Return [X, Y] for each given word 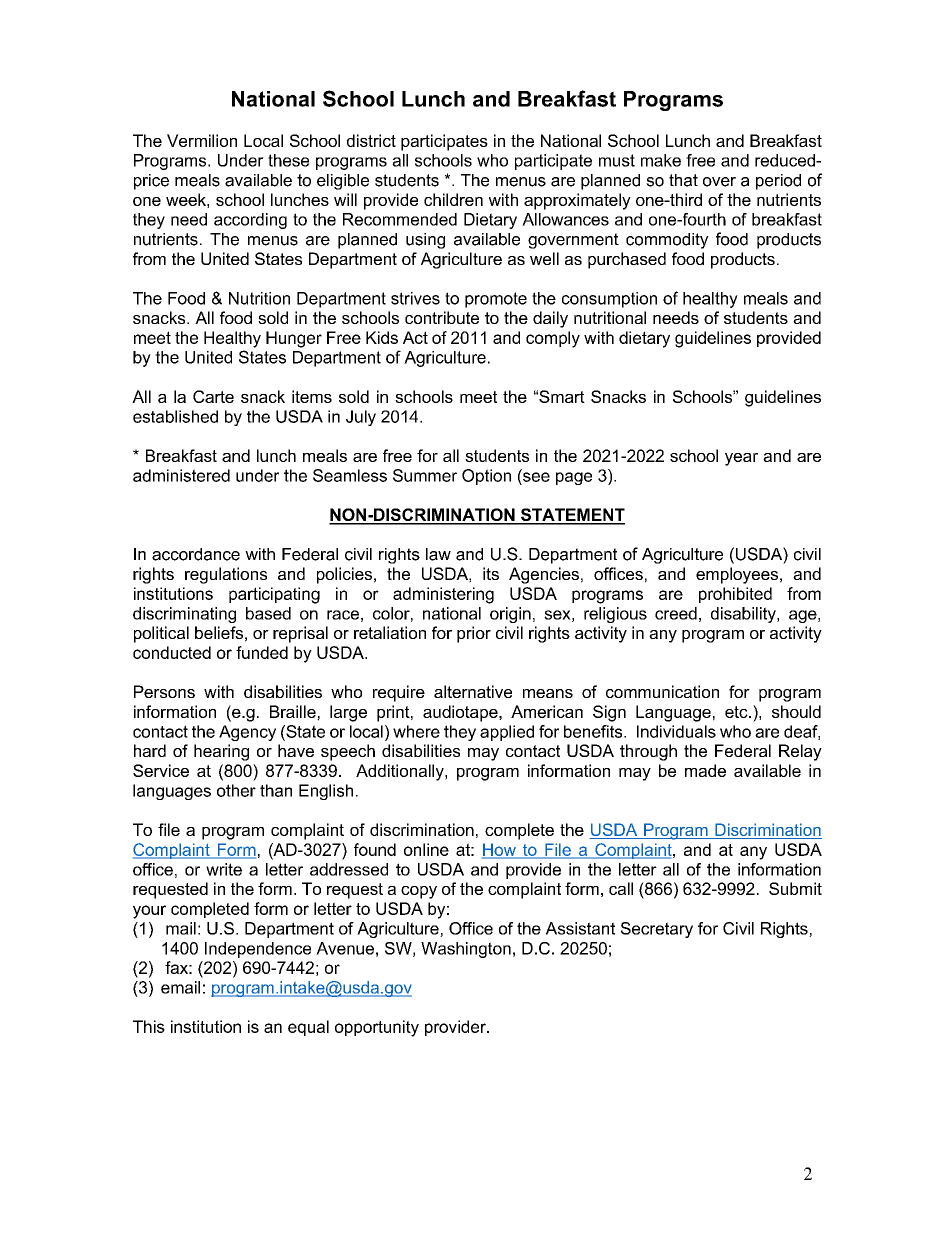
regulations [226, 575]
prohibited [735, 595]
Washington [466, 950]
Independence [258, 950]
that [683, 180]
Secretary [657, 930]
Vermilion [202, 140]
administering [443, 595]
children [453, 199]
